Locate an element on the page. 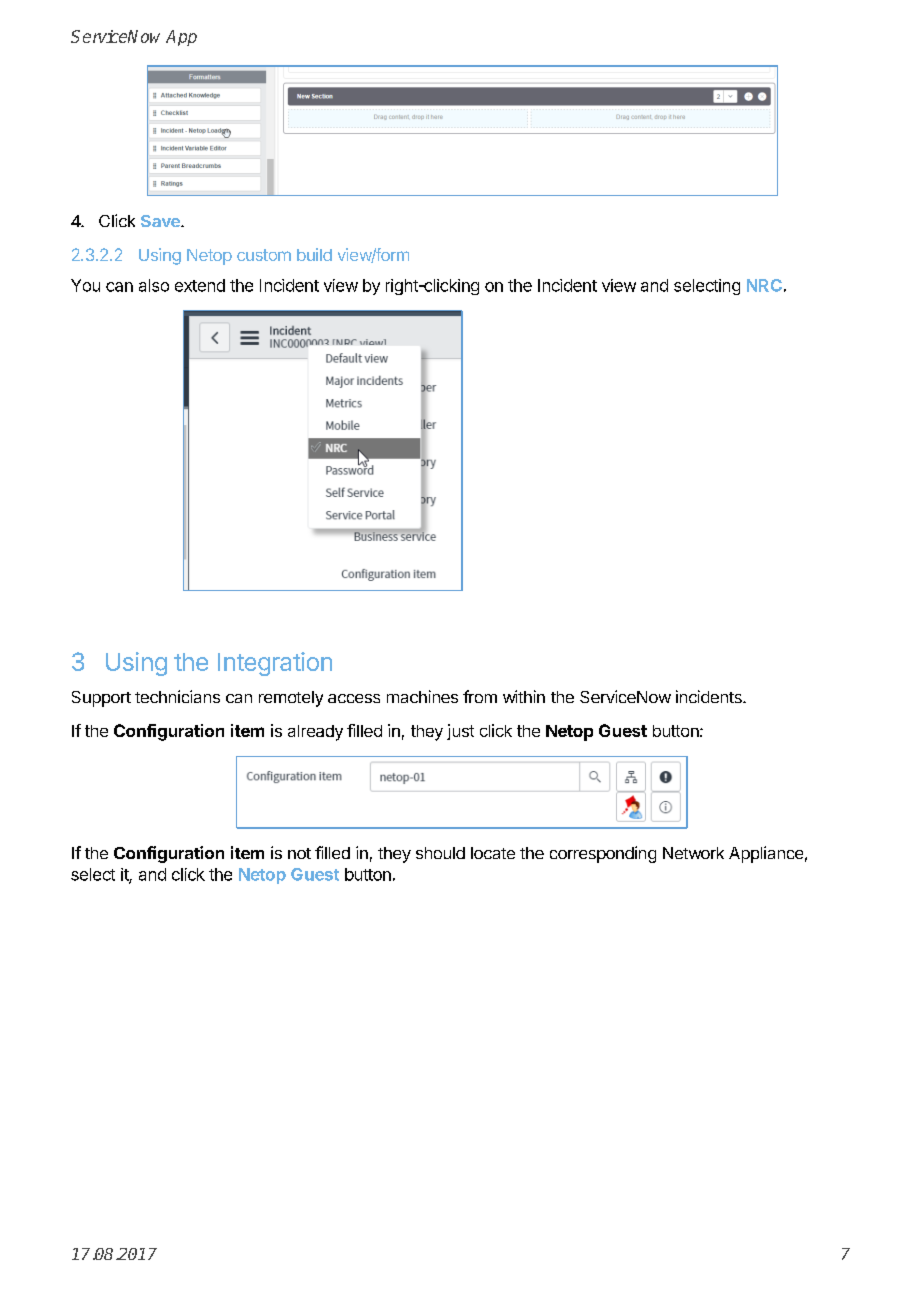  Save is located at coordinates (161, 221).
